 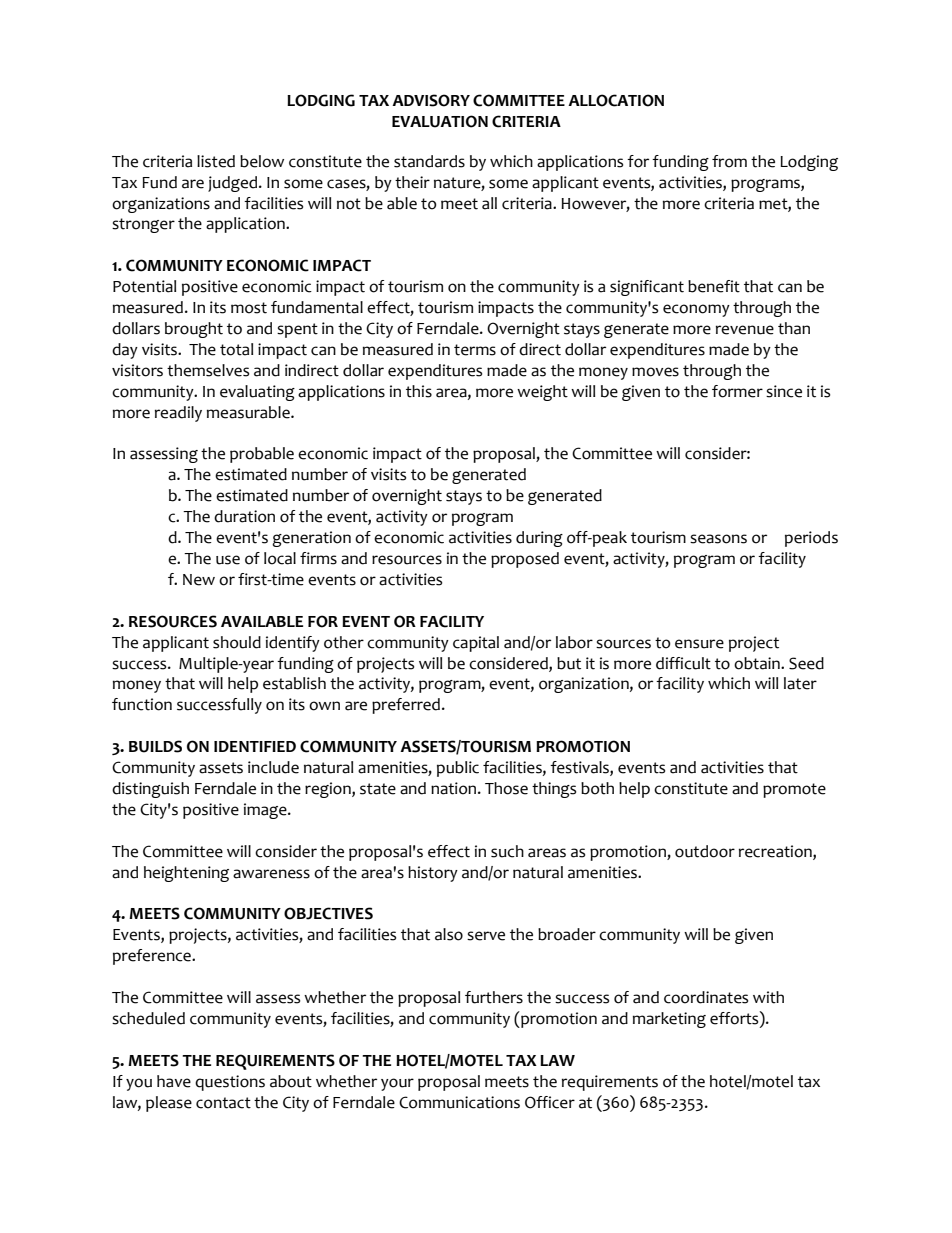 What do you see at coordinates (199, 580) in the screenshot?
I see `New` at bounding box center [199, 580].
